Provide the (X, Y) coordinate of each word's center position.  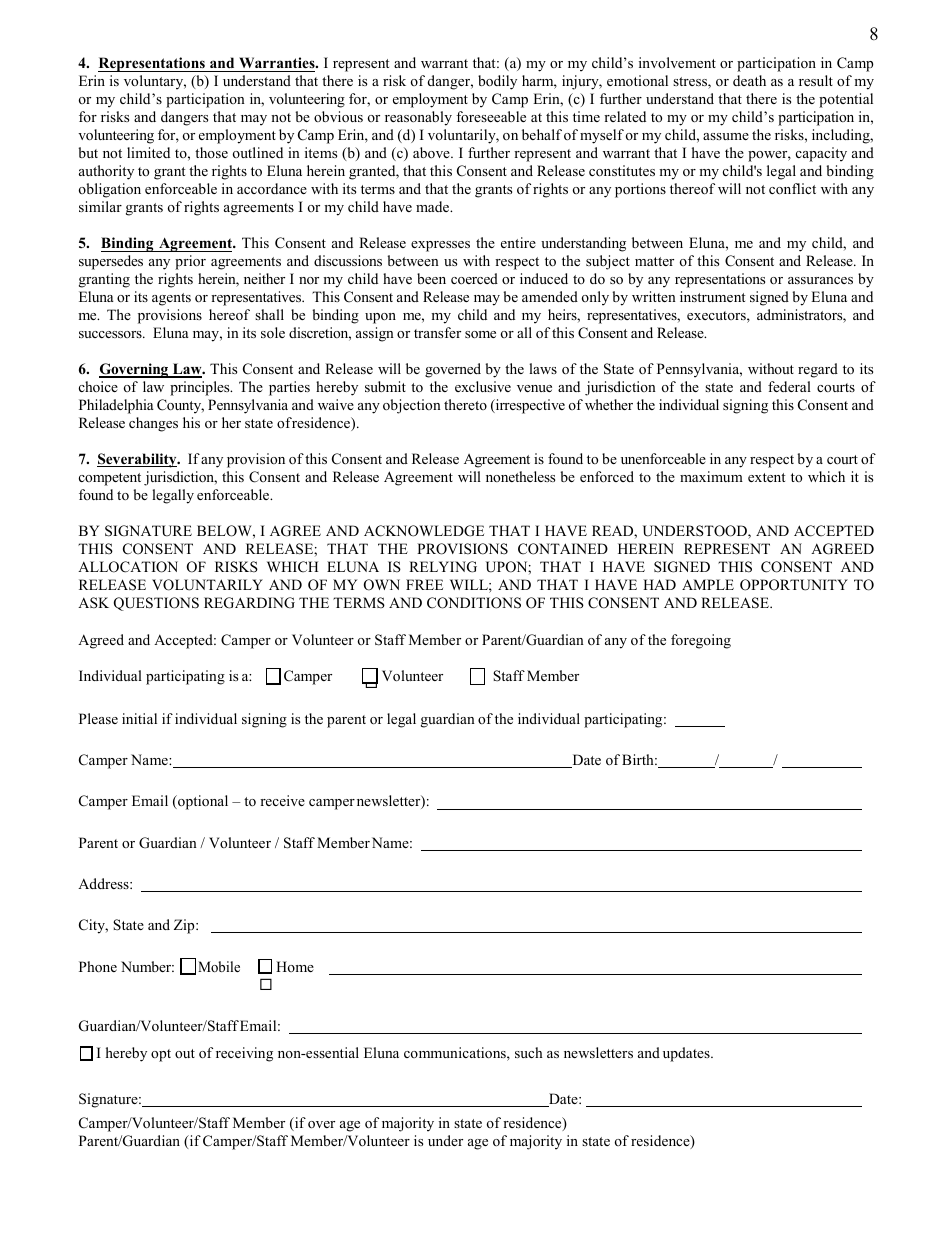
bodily (497, 82)
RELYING (443, 567)
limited (148, 152)
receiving (244, 1054)
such (529, 1052)
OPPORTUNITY (794, 585)
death (749, 80)
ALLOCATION (128, 567)
